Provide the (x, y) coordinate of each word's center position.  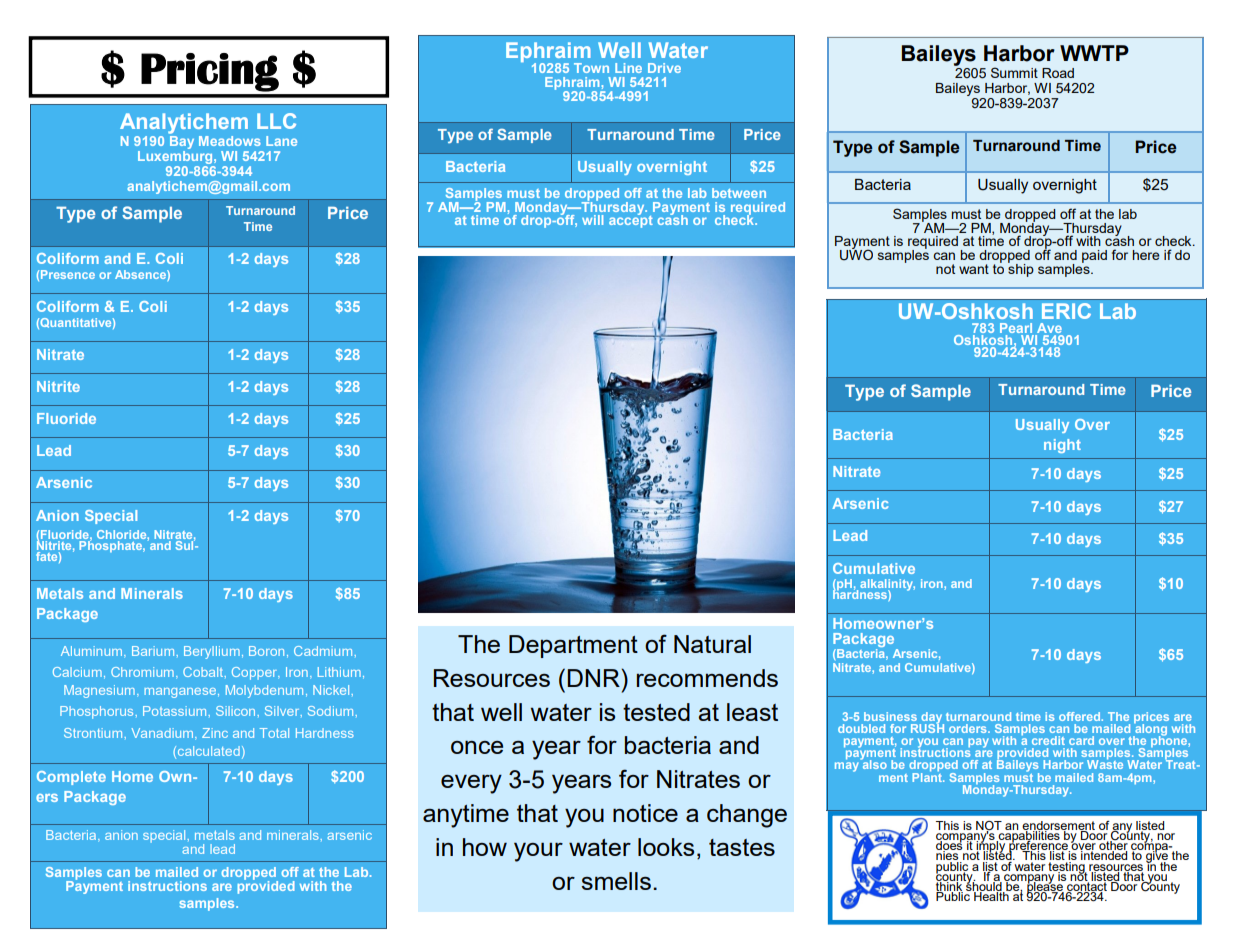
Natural (712, 644)
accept (631, 220)
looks (666, 847)
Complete (71, 778)
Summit (1014, 72)
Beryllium (212, 652)
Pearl (1017, 329)
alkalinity (887, 586)
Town (591, 68)
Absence (141, 275)
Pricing (210, 72)
